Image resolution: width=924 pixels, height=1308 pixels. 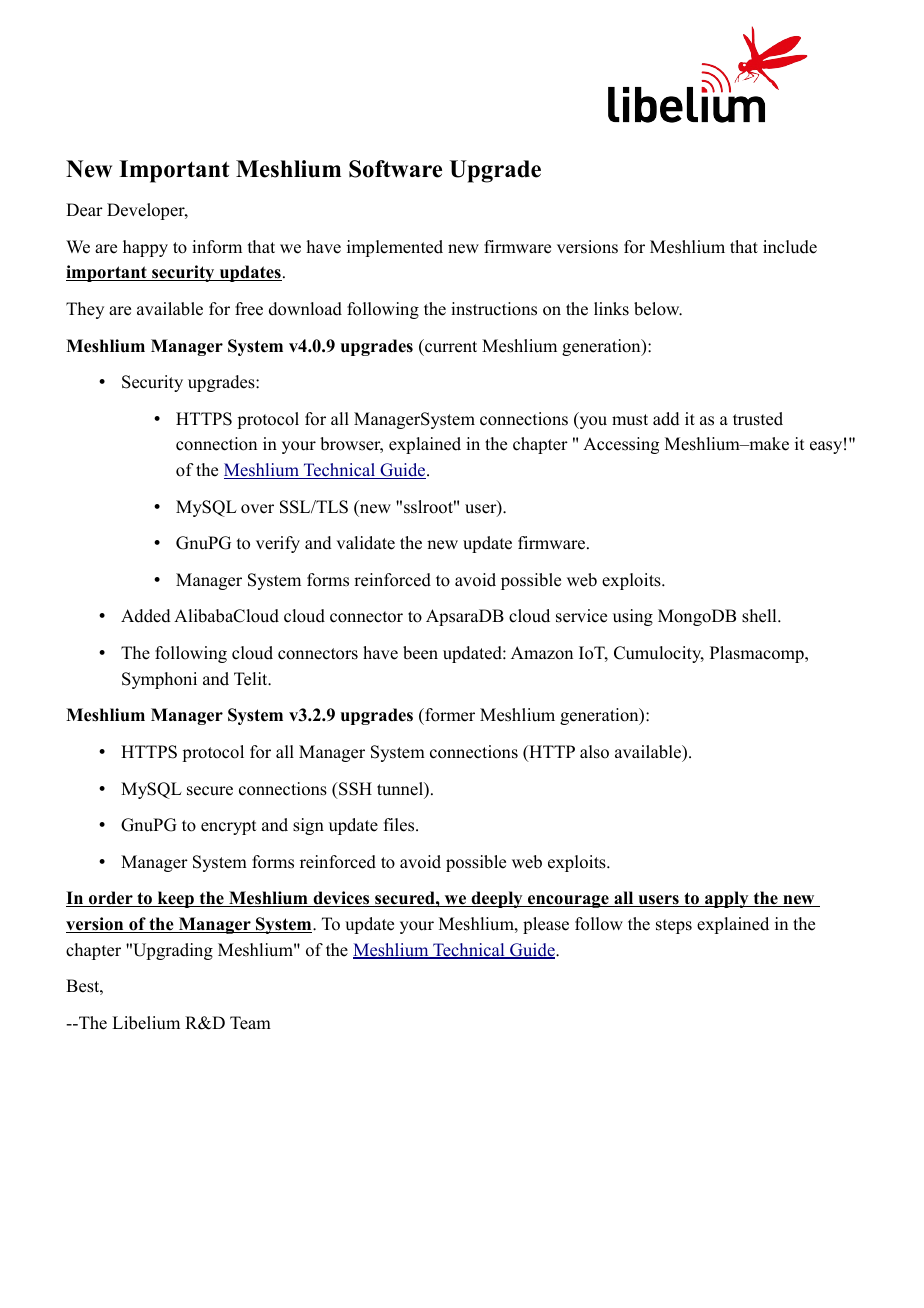 What do you see at coordinates (420, 653) in the page?
I see `been` at bounding box center [420, 653].
